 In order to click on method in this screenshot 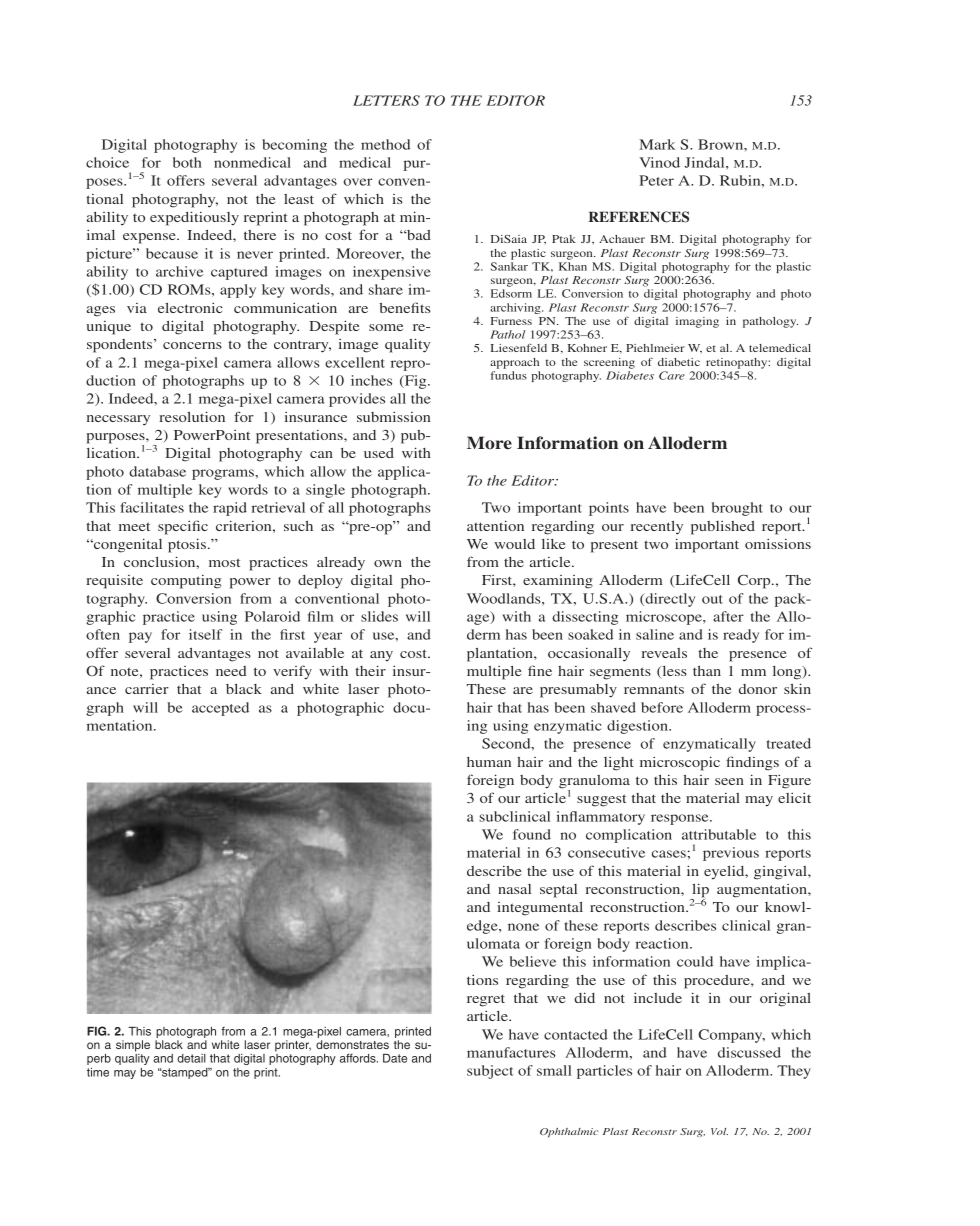, I will do `click(385, 144)`.
